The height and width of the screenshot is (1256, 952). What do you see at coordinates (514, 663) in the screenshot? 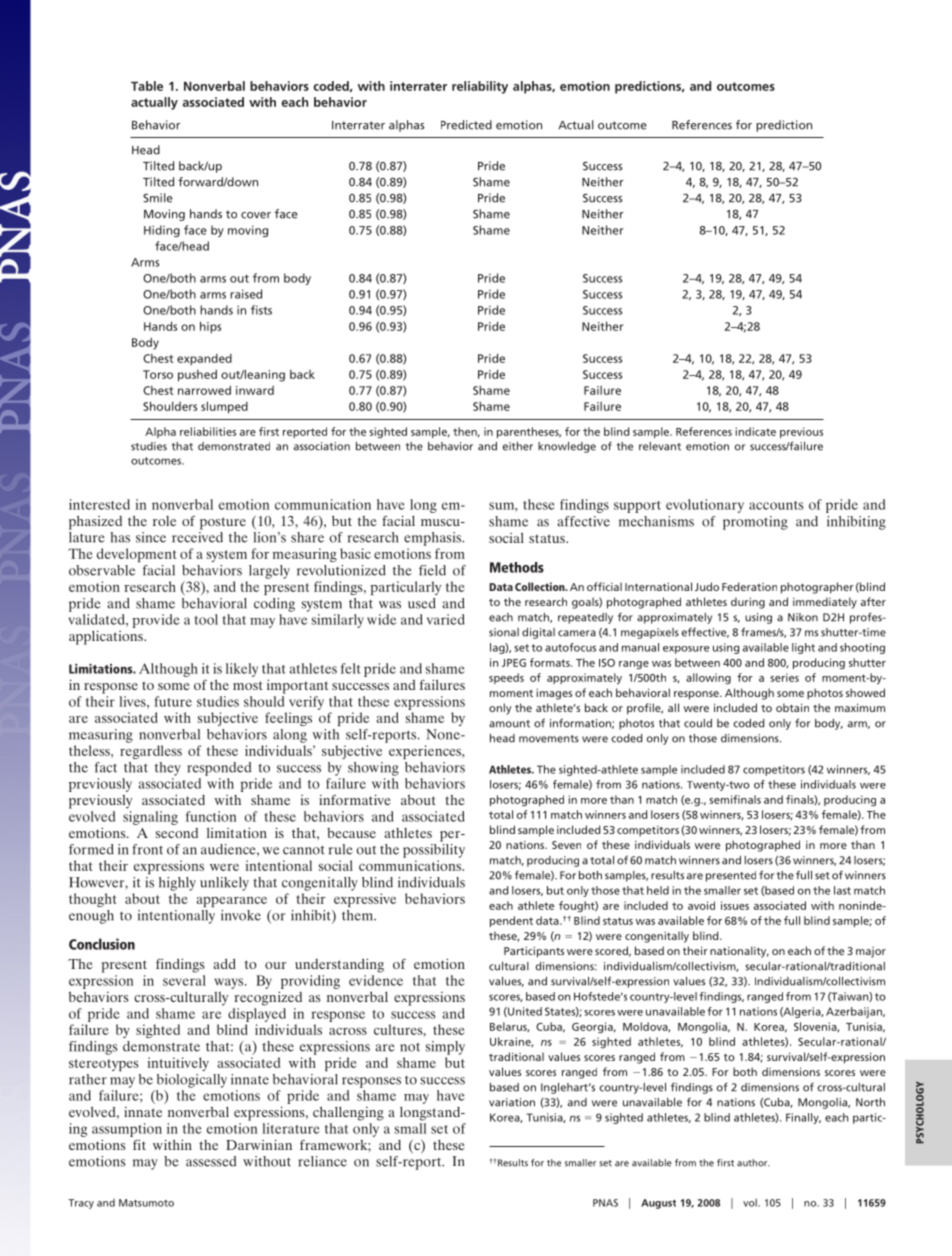
I see `JPEG` at bounding box center [514, 663].
